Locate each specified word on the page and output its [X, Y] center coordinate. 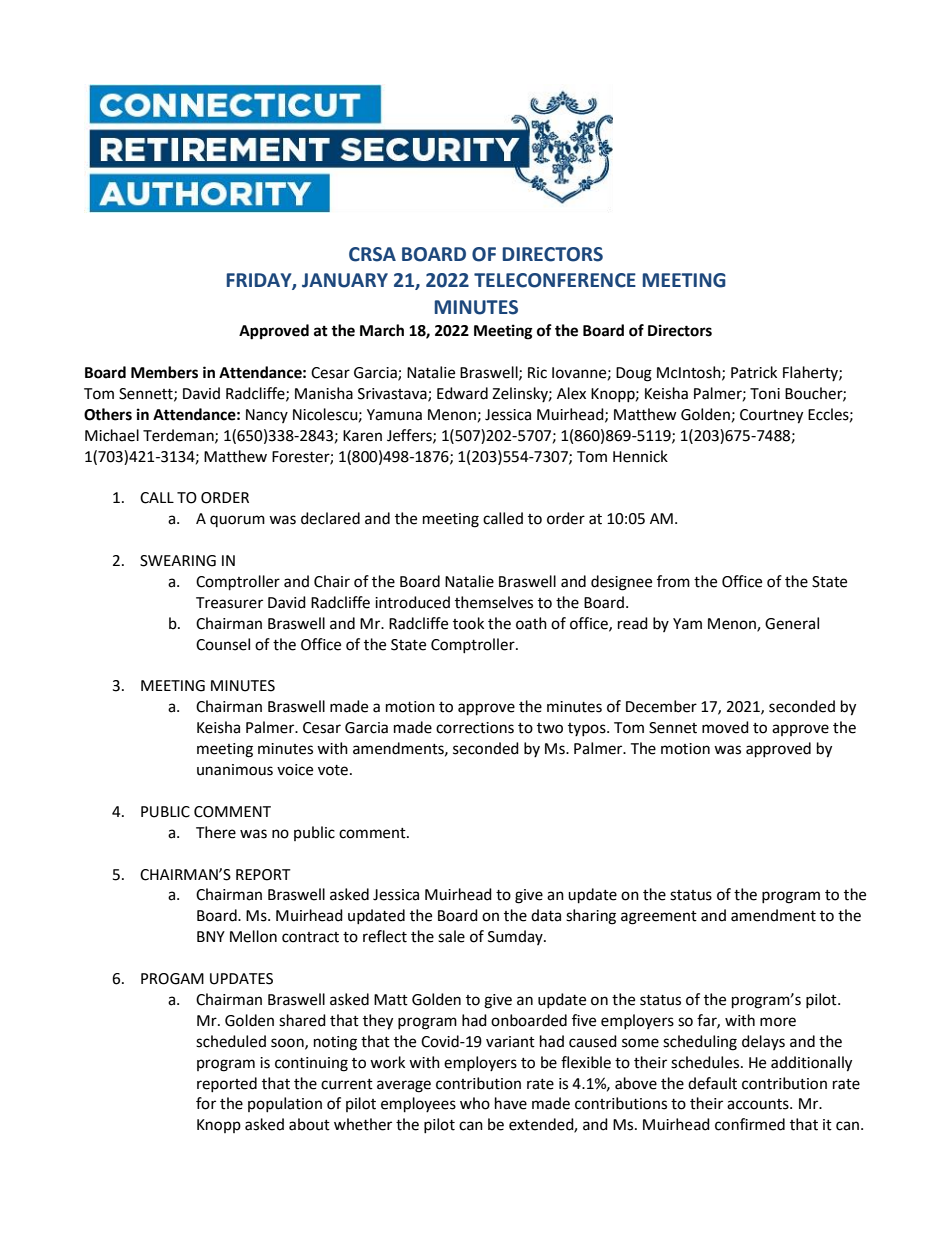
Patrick [754, 372]
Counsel [223, 644]
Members [164, 372]
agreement [659, 918]
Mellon [253, 936]
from [673, 581]
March [382, 330]
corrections [475, 728]
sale [451, 936]
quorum [237, 521]
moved [725, 727]
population [285, 1104]
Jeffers [410, 436]
